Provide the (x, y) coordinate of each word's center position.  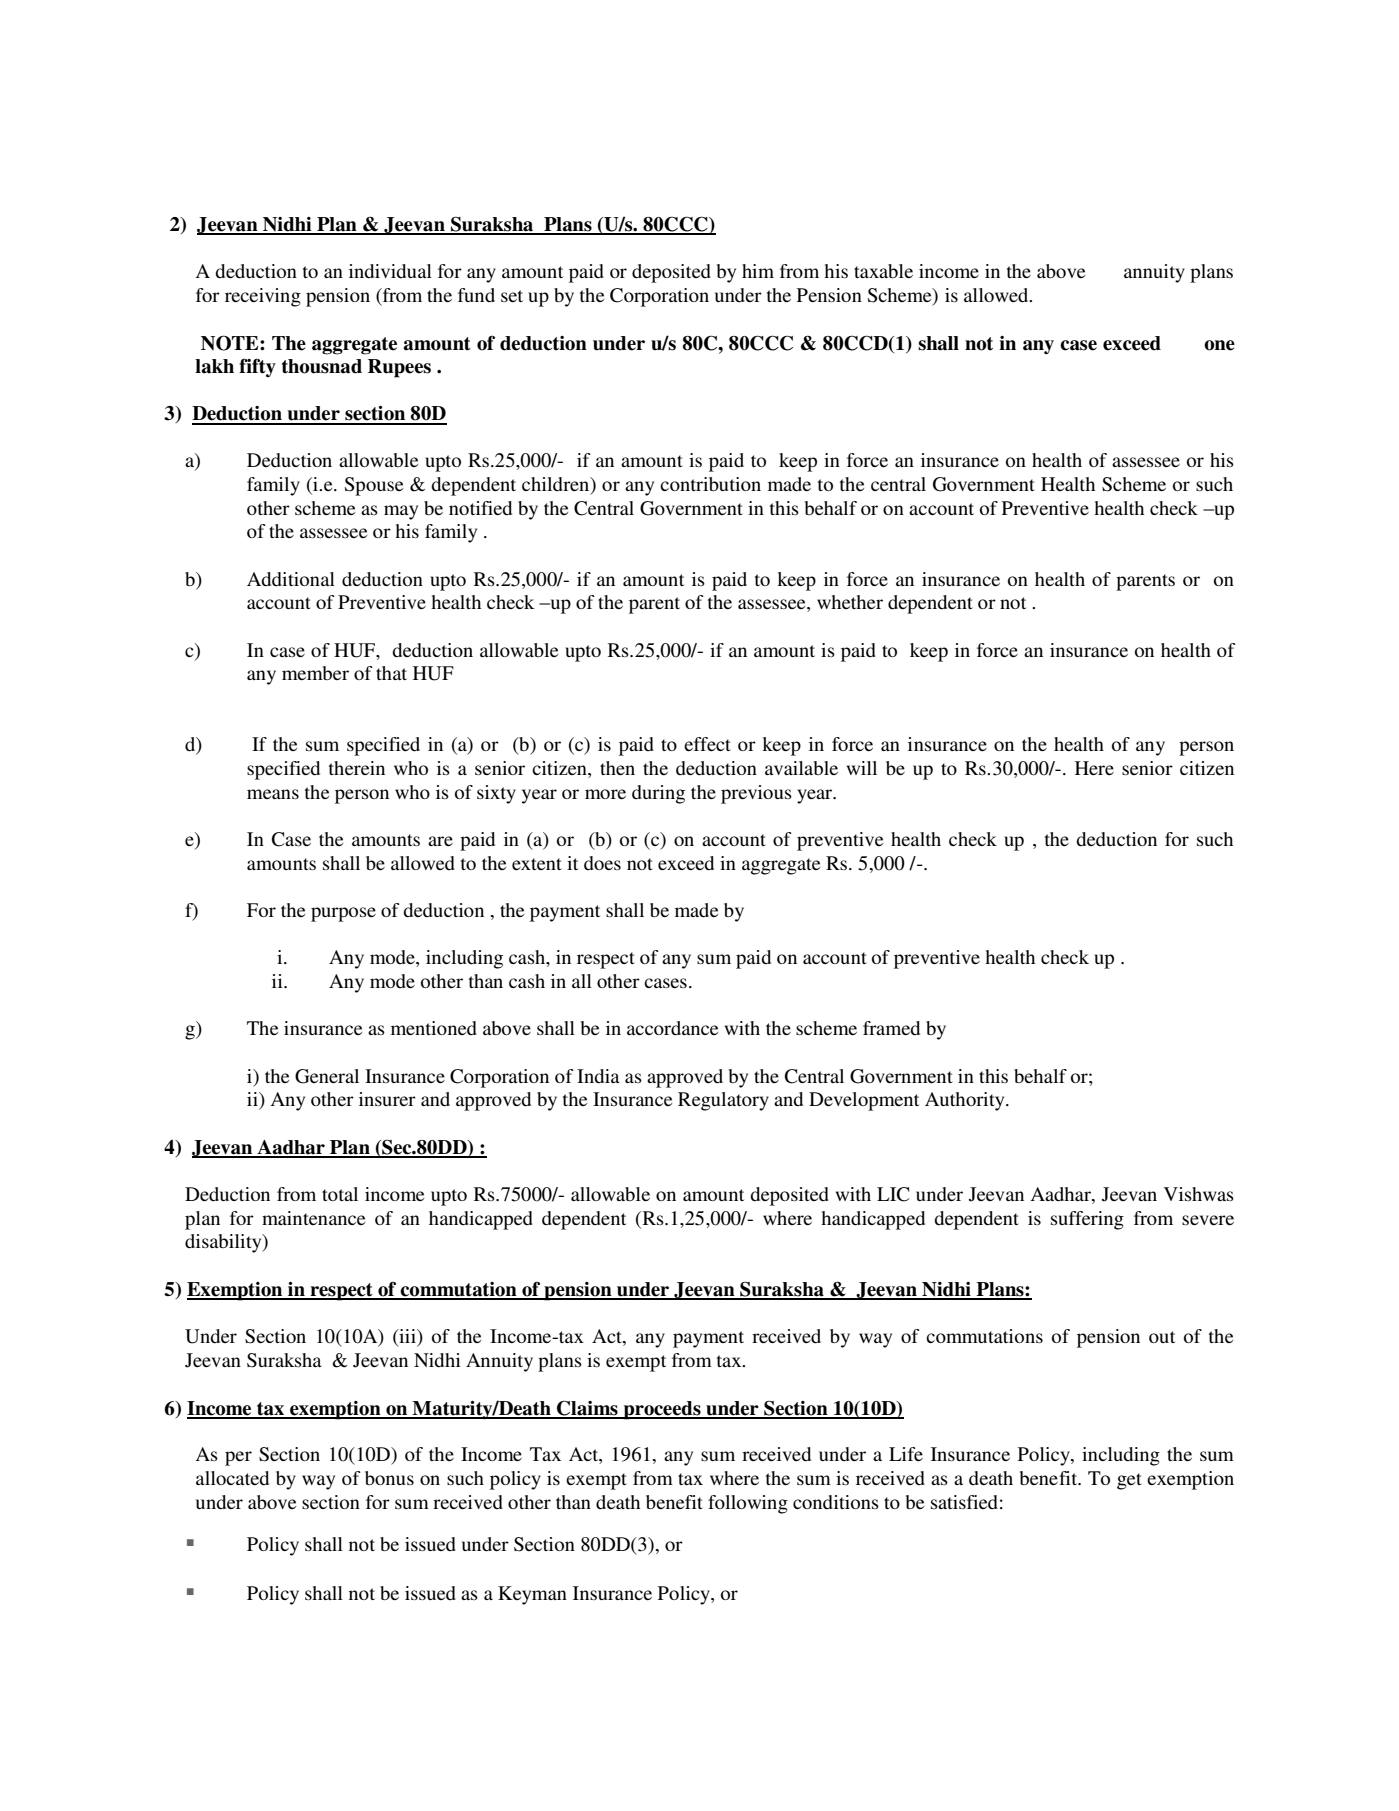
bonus (389, 1478)
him (758, 271)
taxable (883, 271)
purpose (343, 914)
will (862, 768)
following (748, 1504)
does (602, 863)
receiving (263, 297)
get (1129, 1481)
